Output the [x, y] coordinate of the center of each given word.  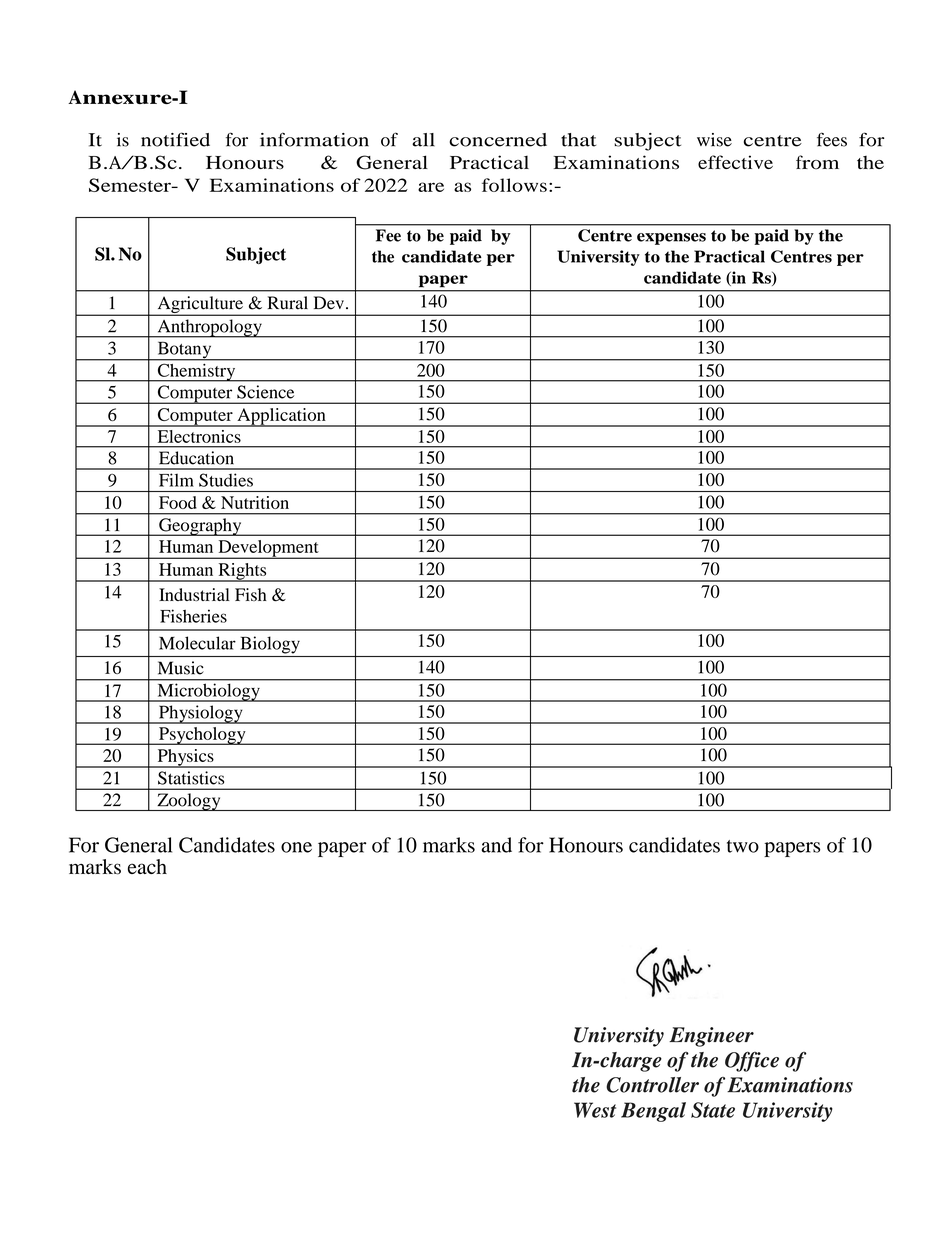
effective [735, 162]
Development [268, 549]
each [147, 866]
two [743, 846]
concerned [498, 140]
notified [175, 139]
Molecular [197, 643]
